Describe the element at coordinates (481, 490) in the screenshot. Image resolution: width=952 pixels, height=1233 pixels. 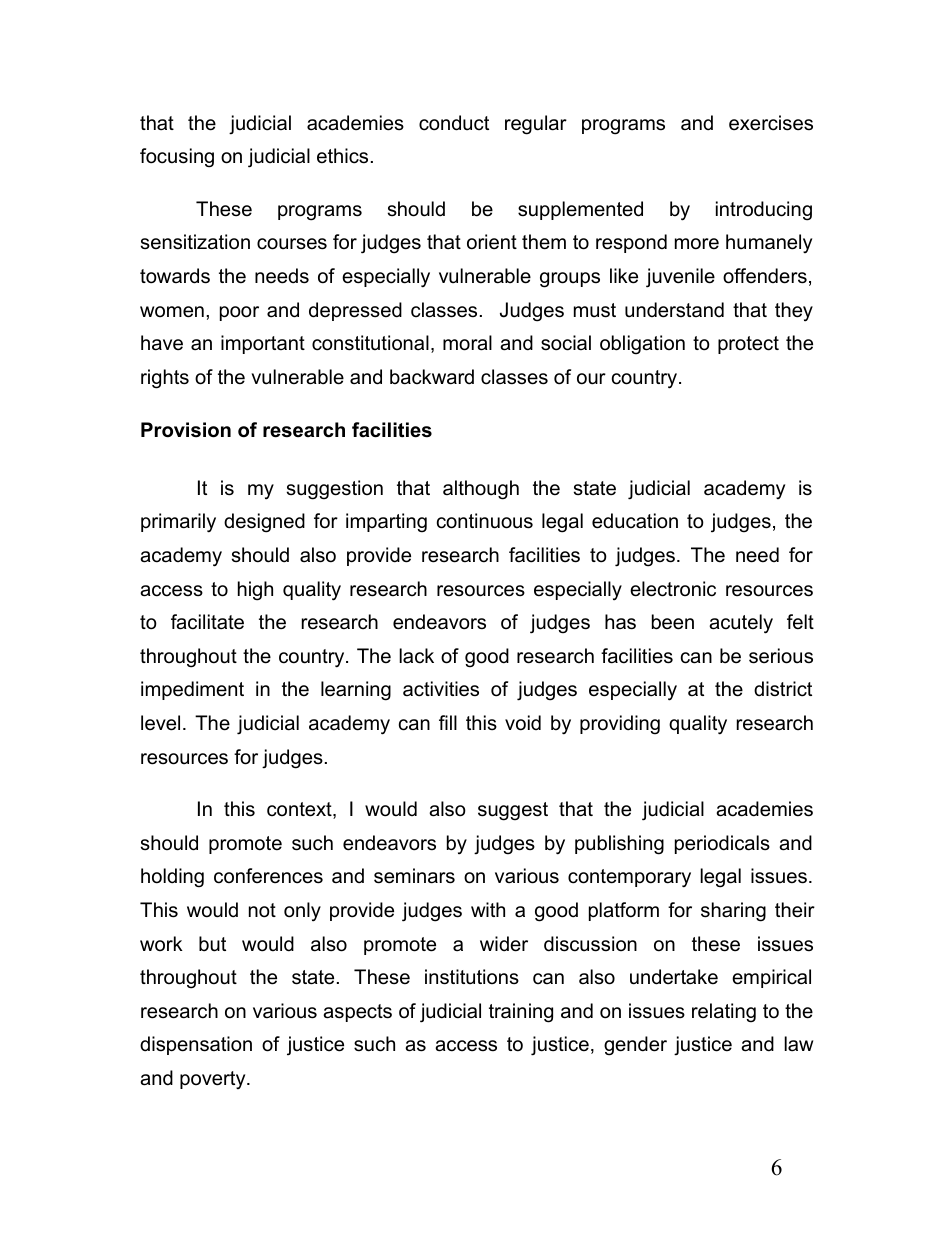
I see `although` at that location.
